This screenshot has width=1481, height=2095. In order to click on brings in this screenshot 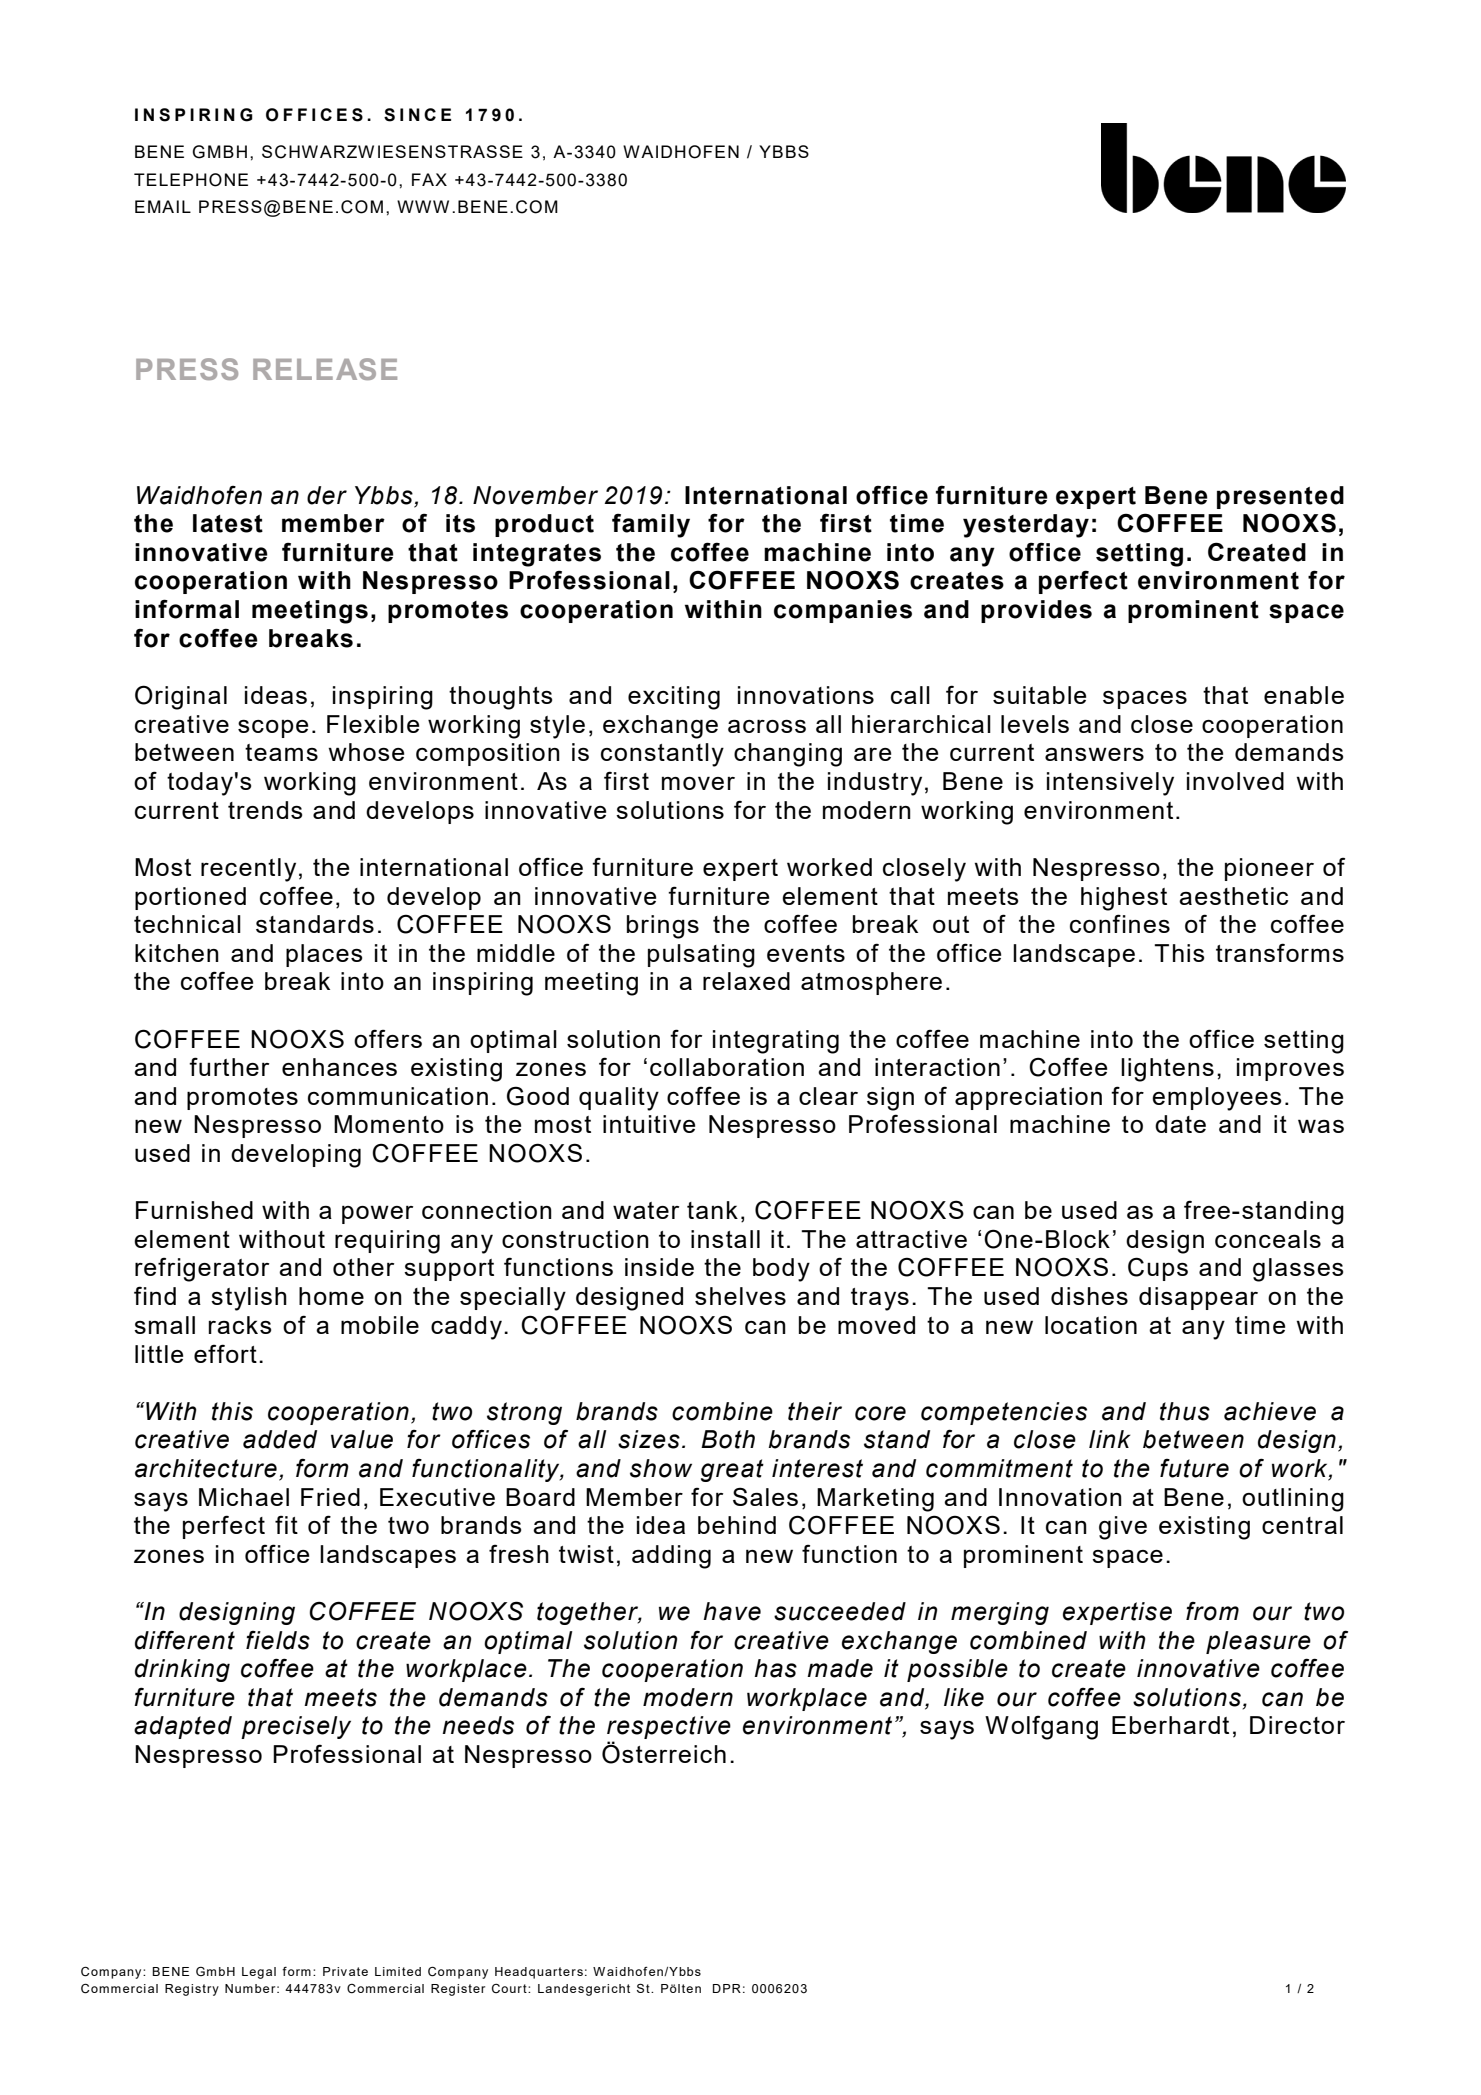, I will do `click(663, 927)`.
